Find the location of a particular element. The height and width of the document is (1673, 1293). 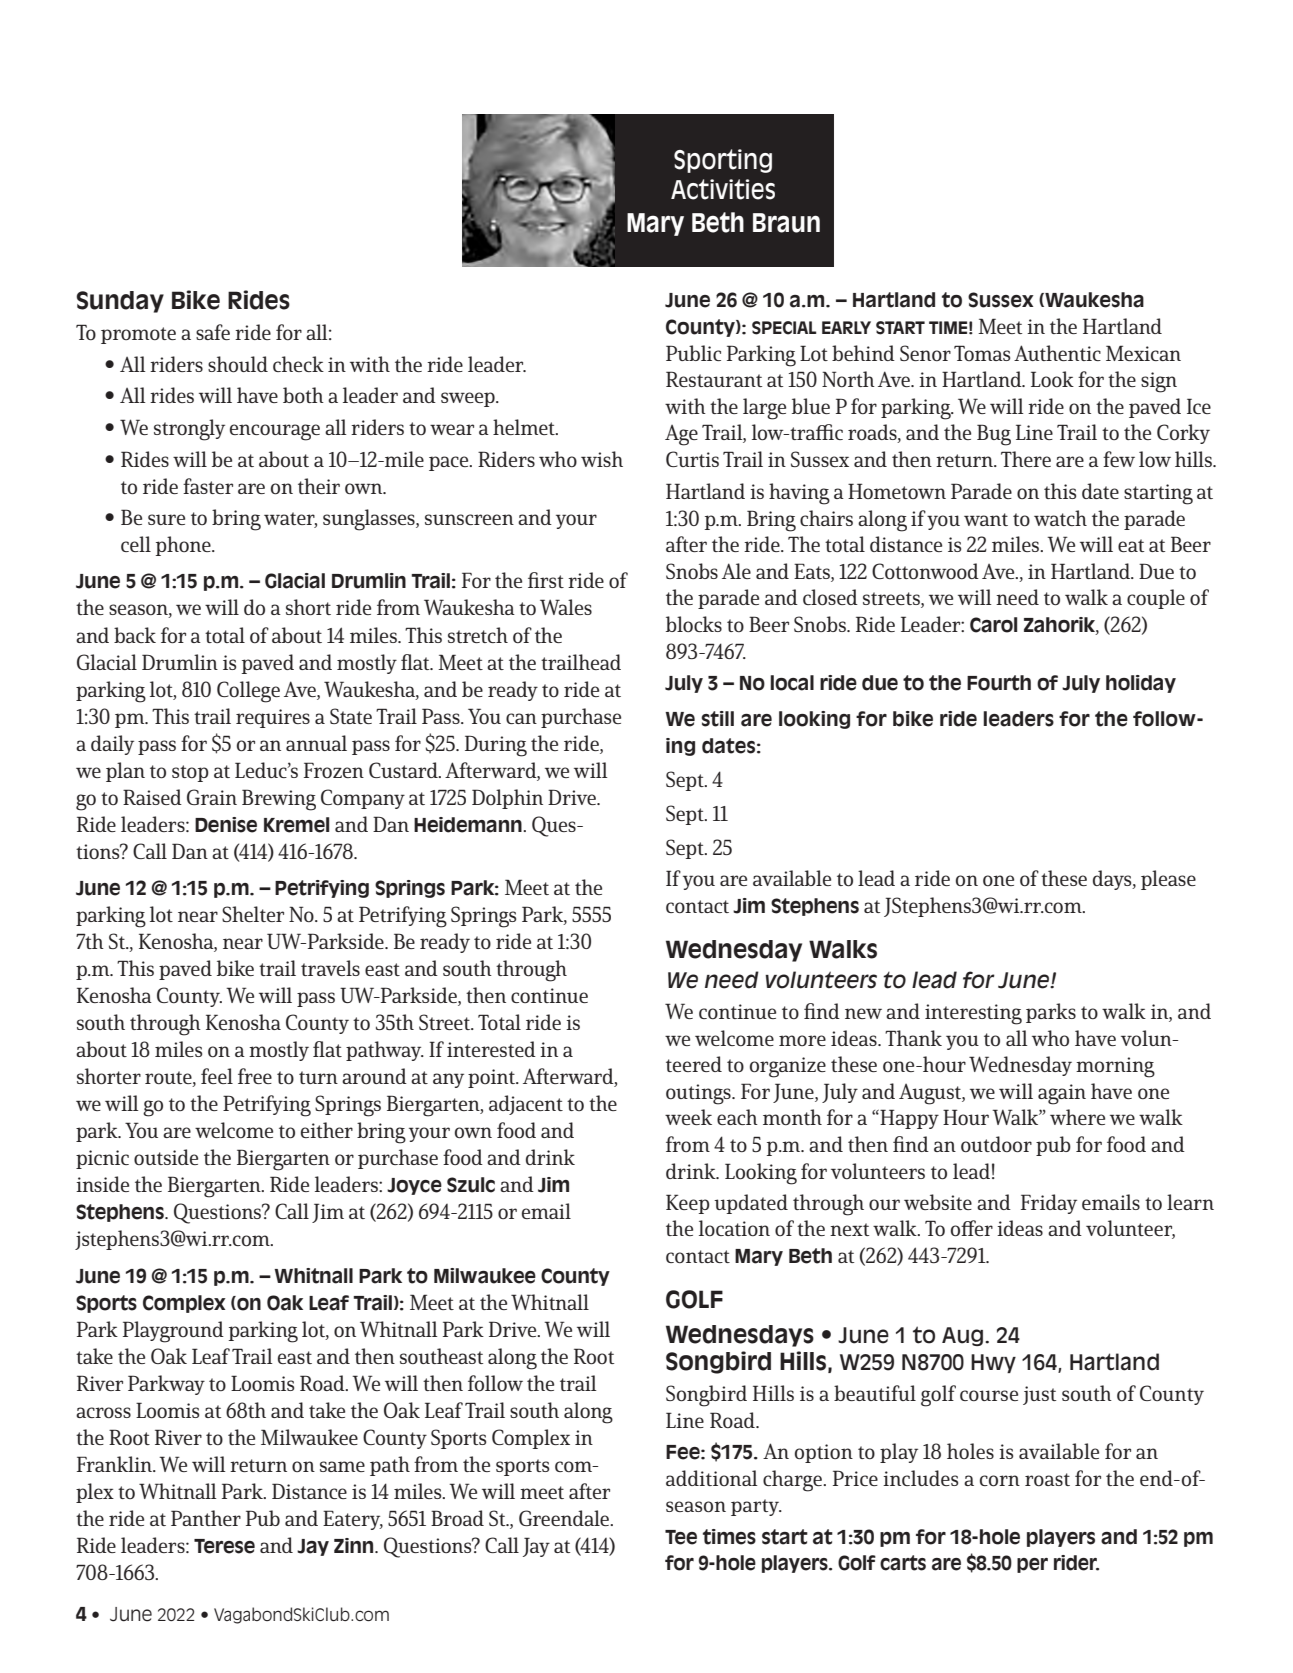

outings is located at coordinates (699, 1094).
